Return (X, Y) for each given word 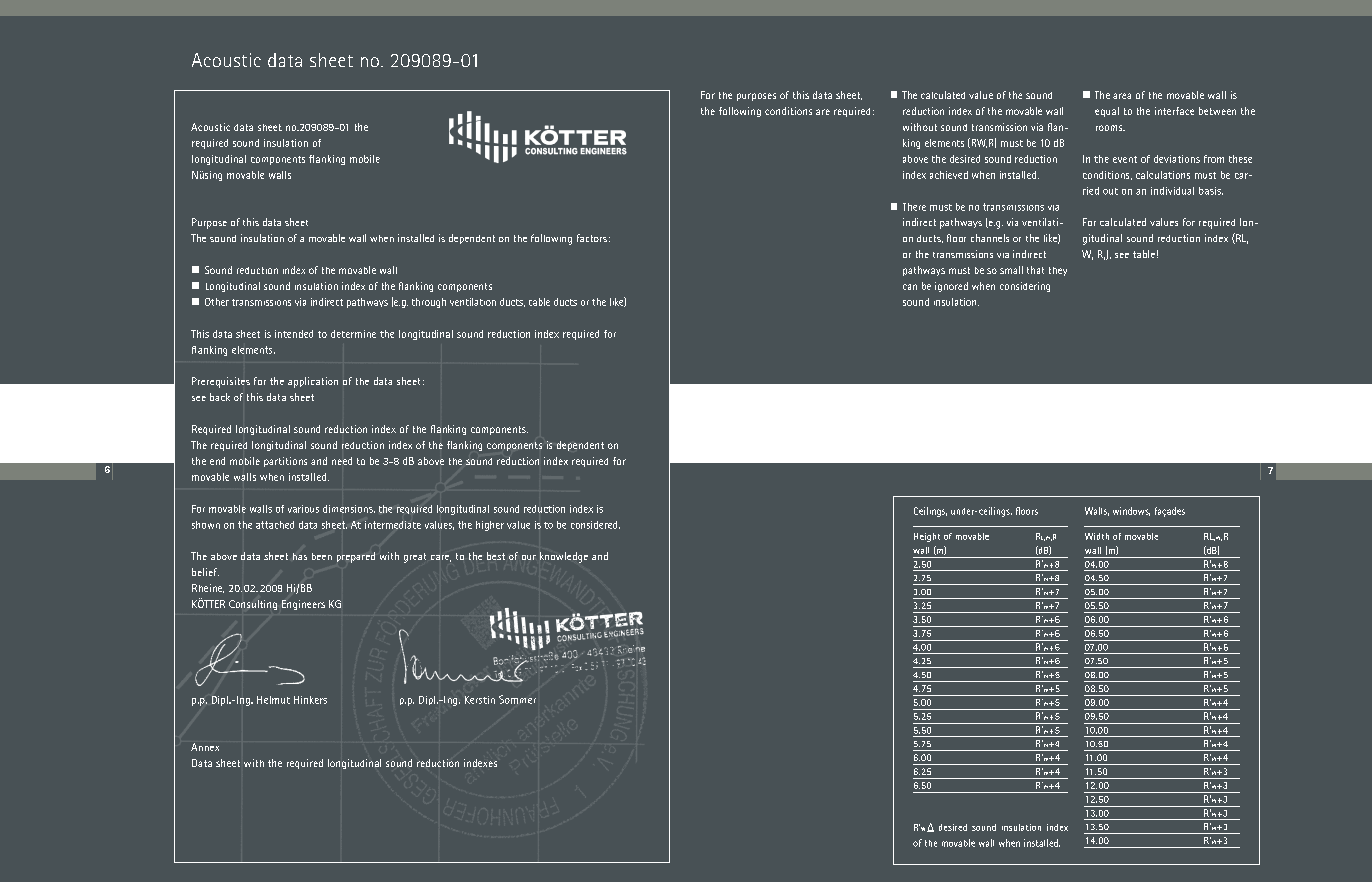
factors (592, 238)
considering (1025, 287)
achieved (949, 175)
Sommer (517, 699)
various (303, 509)
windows (1131, 511)
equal (1107, 112)
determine (353, 334)
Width (1097, 536)
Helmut (273, 700)
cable (539, 302)
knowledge (564, 557)
